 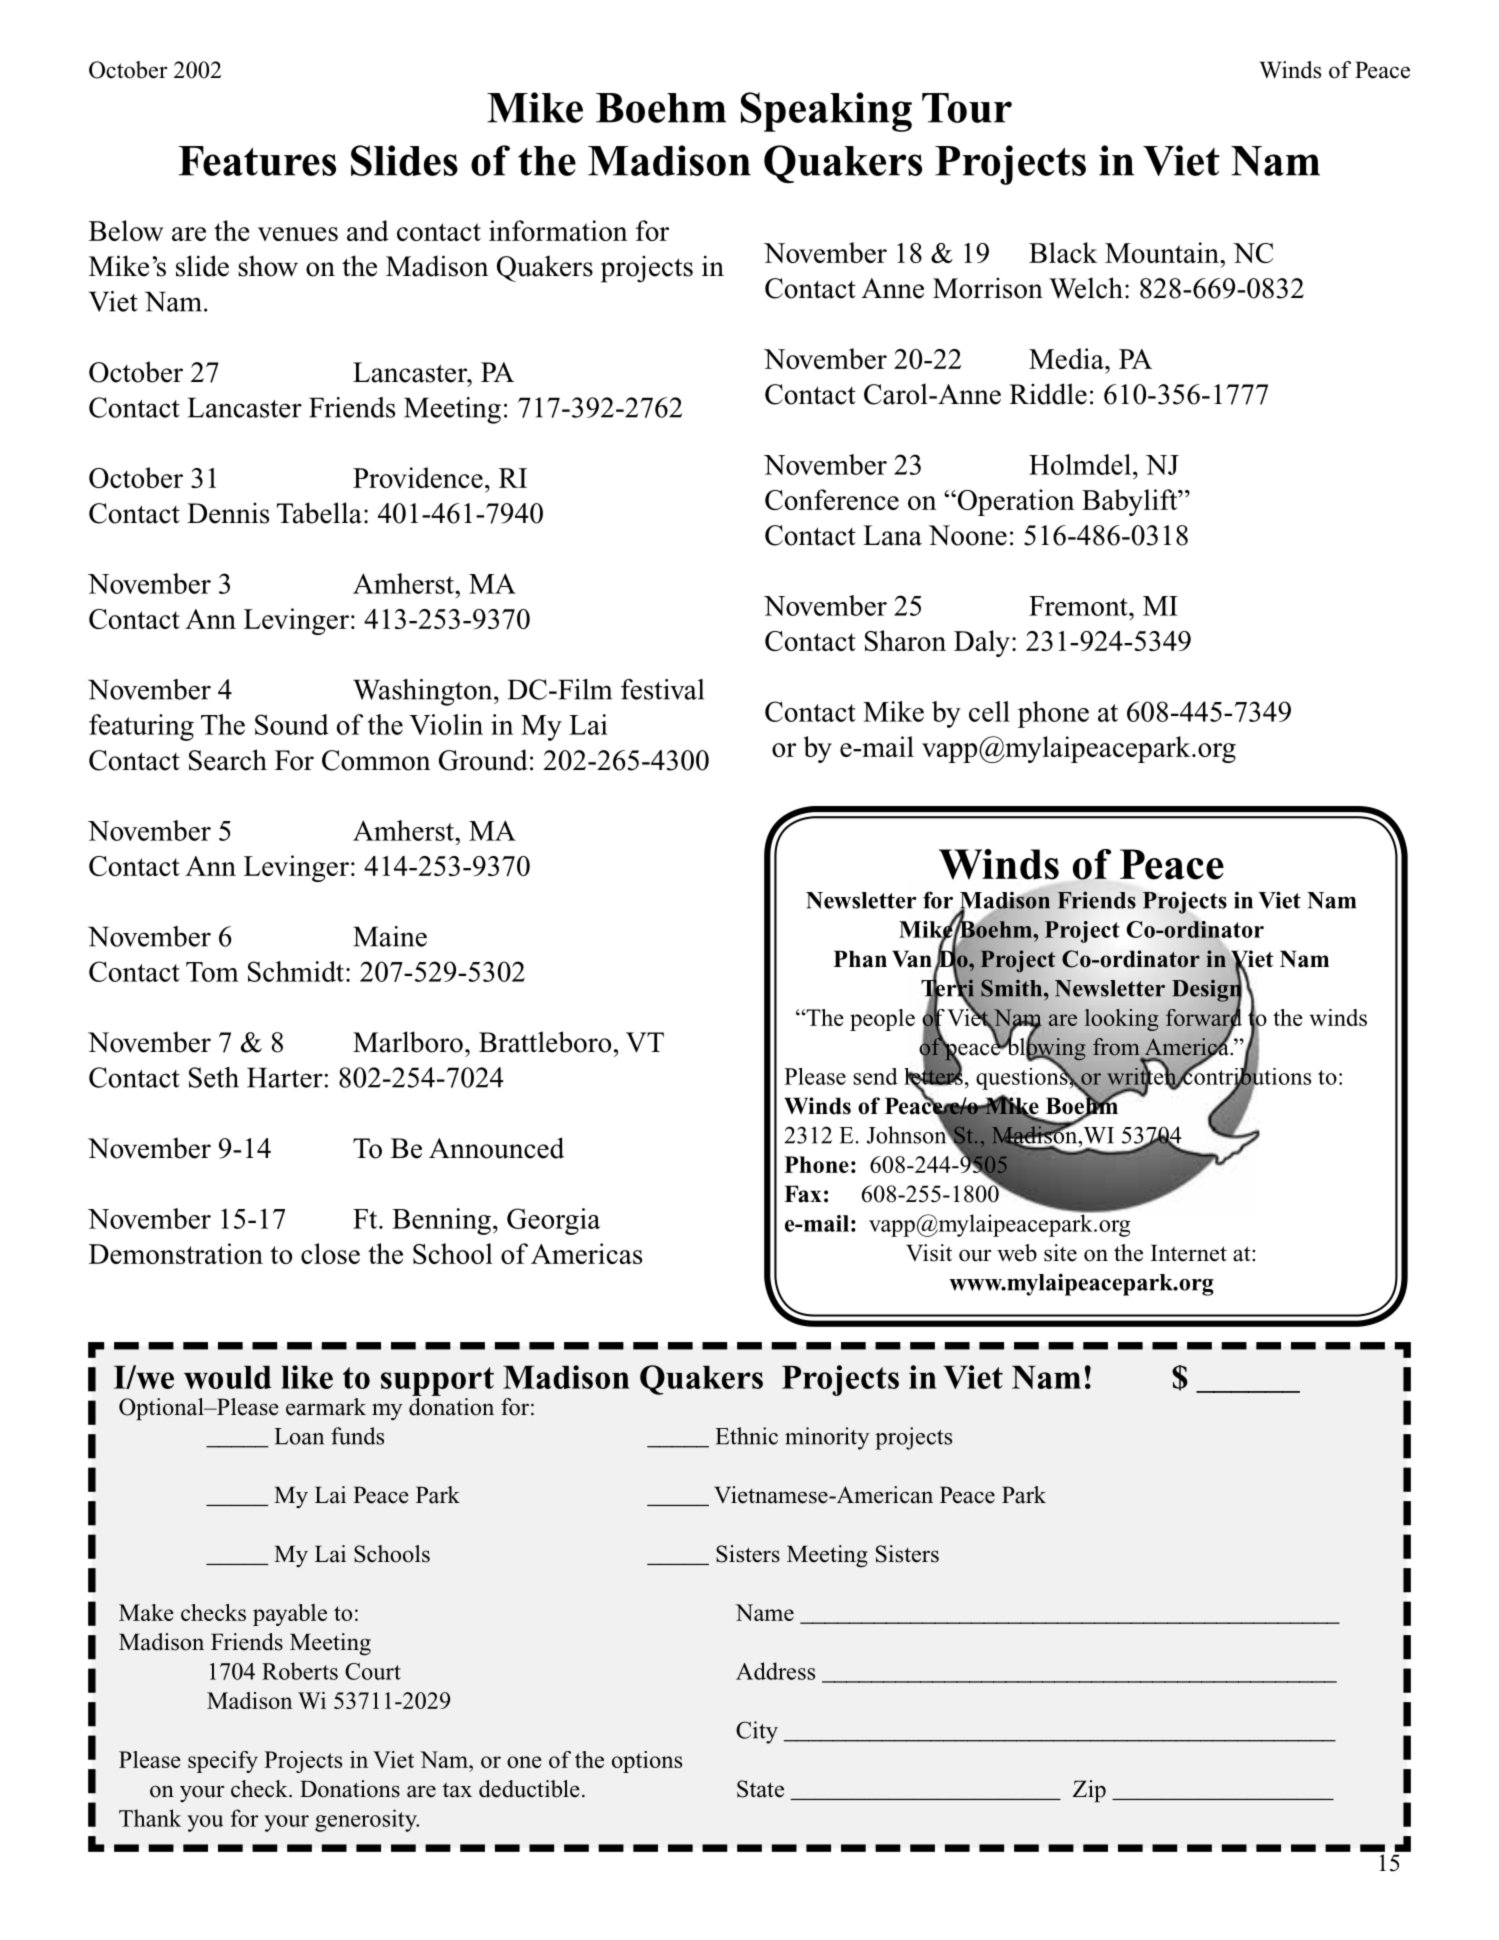 I want to click on Smith, so click(x=1013, y=988).
